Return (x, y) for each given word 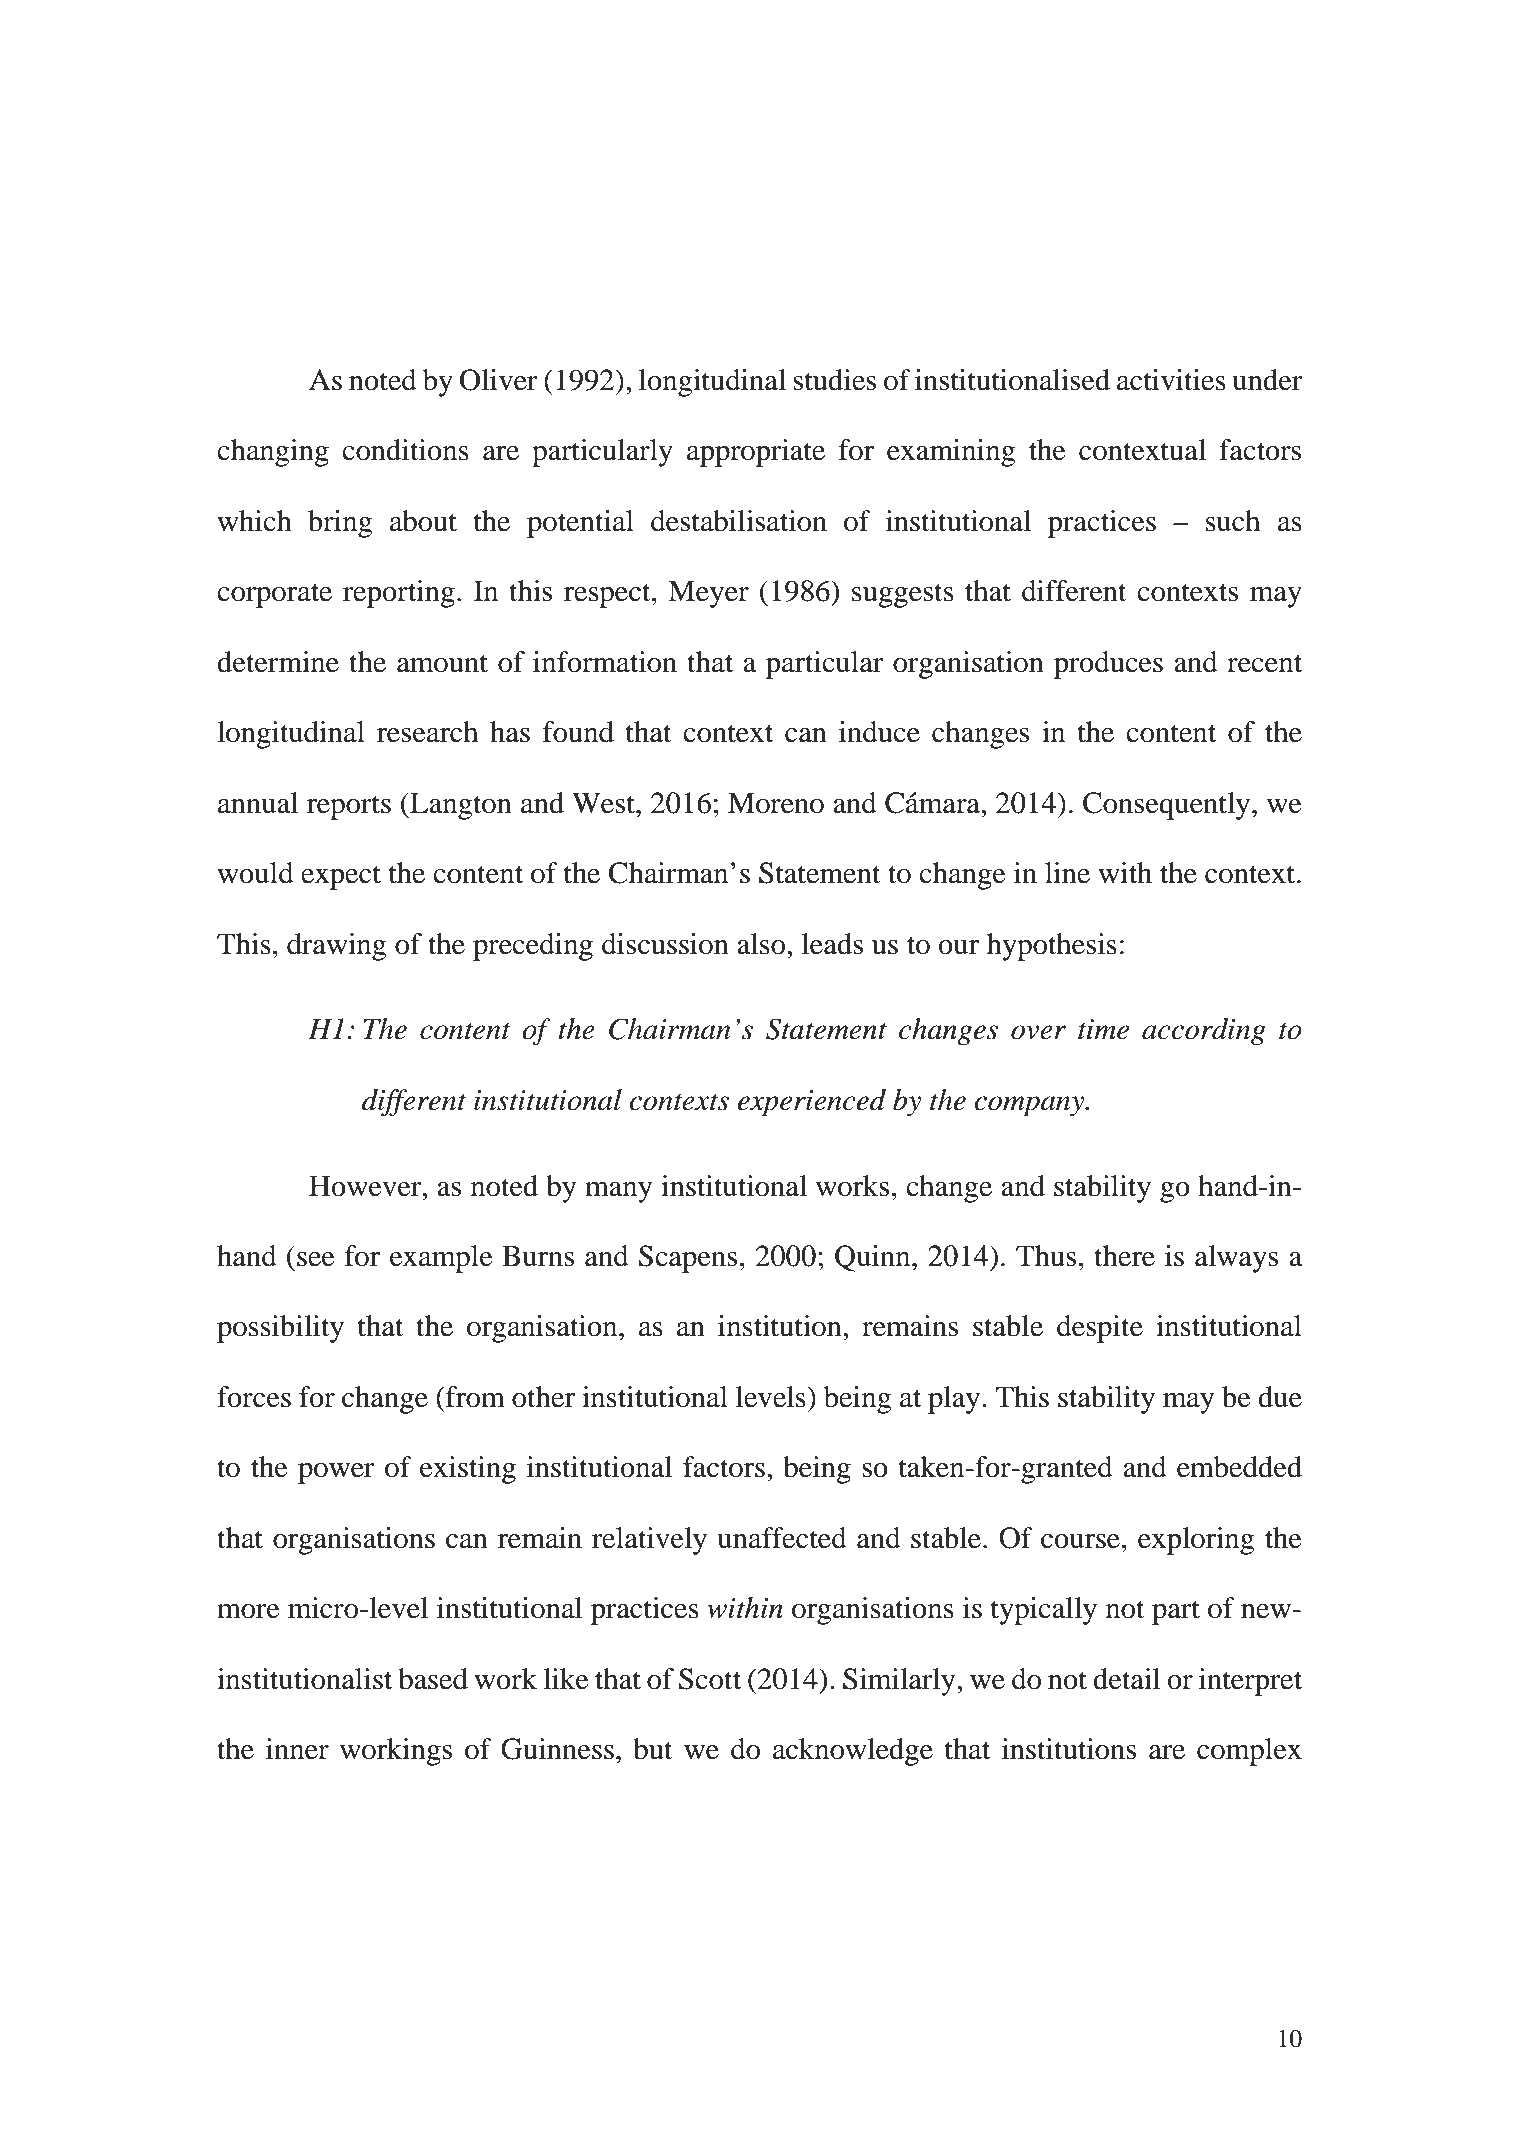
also (762, 944)
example (441, 1259)
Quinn (874, 1258)
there (1124, 1256)
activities (1171, 380)
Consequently (1168, 806)
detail (1126, 1679)
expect (341, 877)
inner (297, 1749)
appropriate (756, 453)
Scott (710, 1679)
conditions (405, 450)
